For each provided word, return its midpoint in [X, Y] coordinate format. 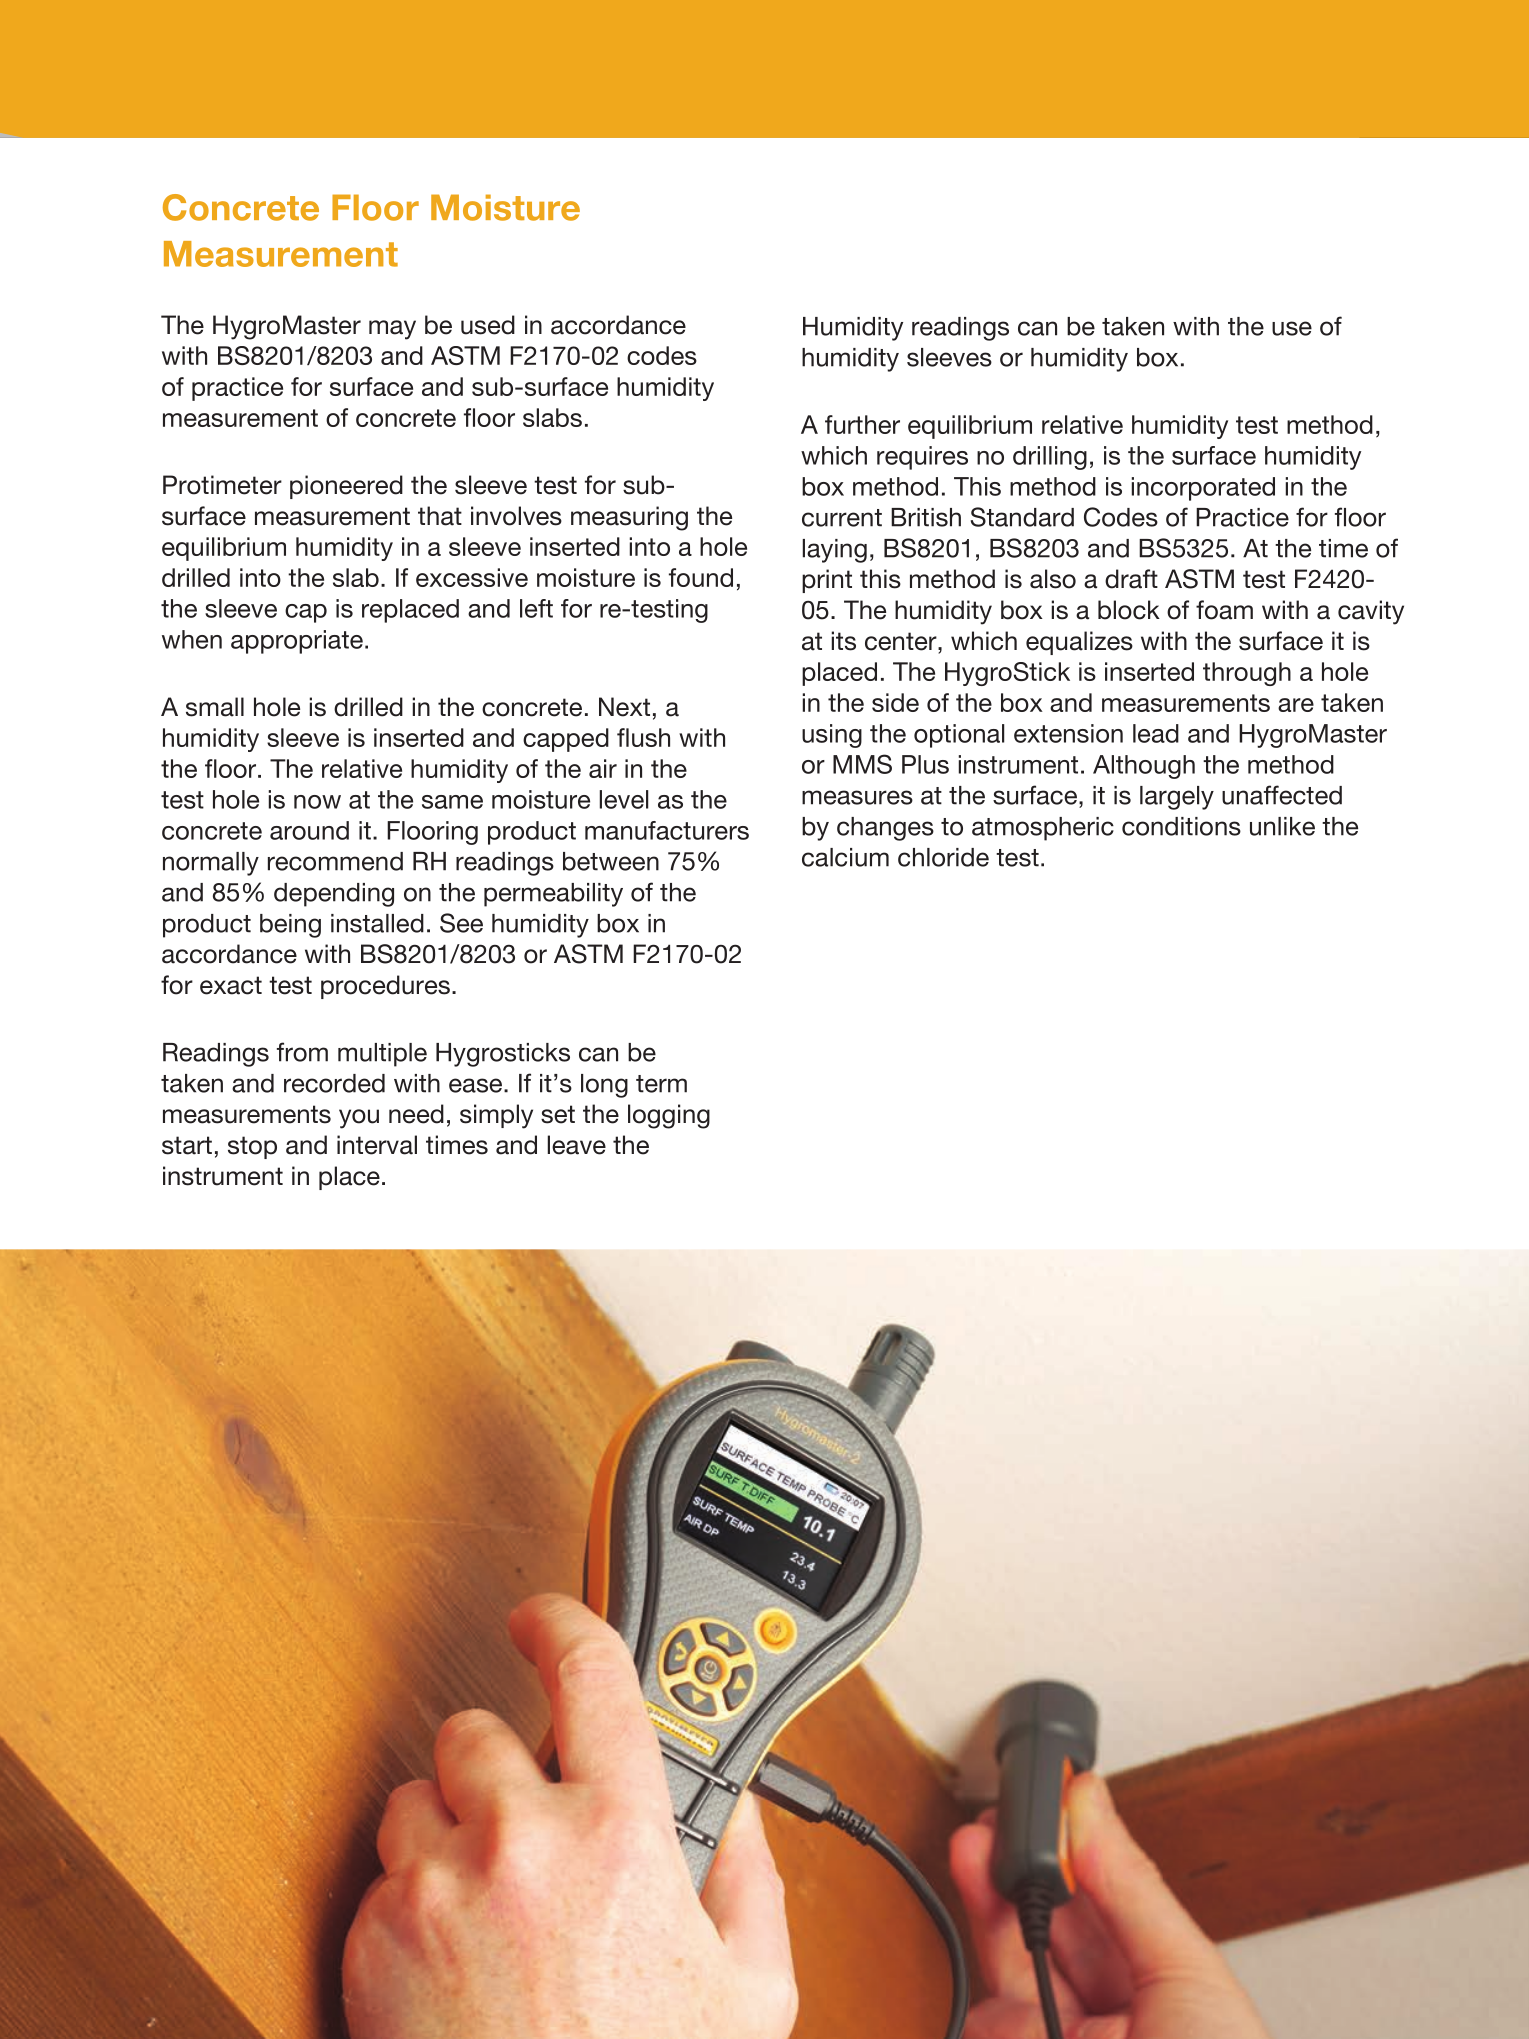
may [392, 330]
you [359, 1119]
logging [669, 1116]
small [215, 707]
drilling [1050, 458]
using [832, 736]
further [862, 424]
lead [1156, 733]
